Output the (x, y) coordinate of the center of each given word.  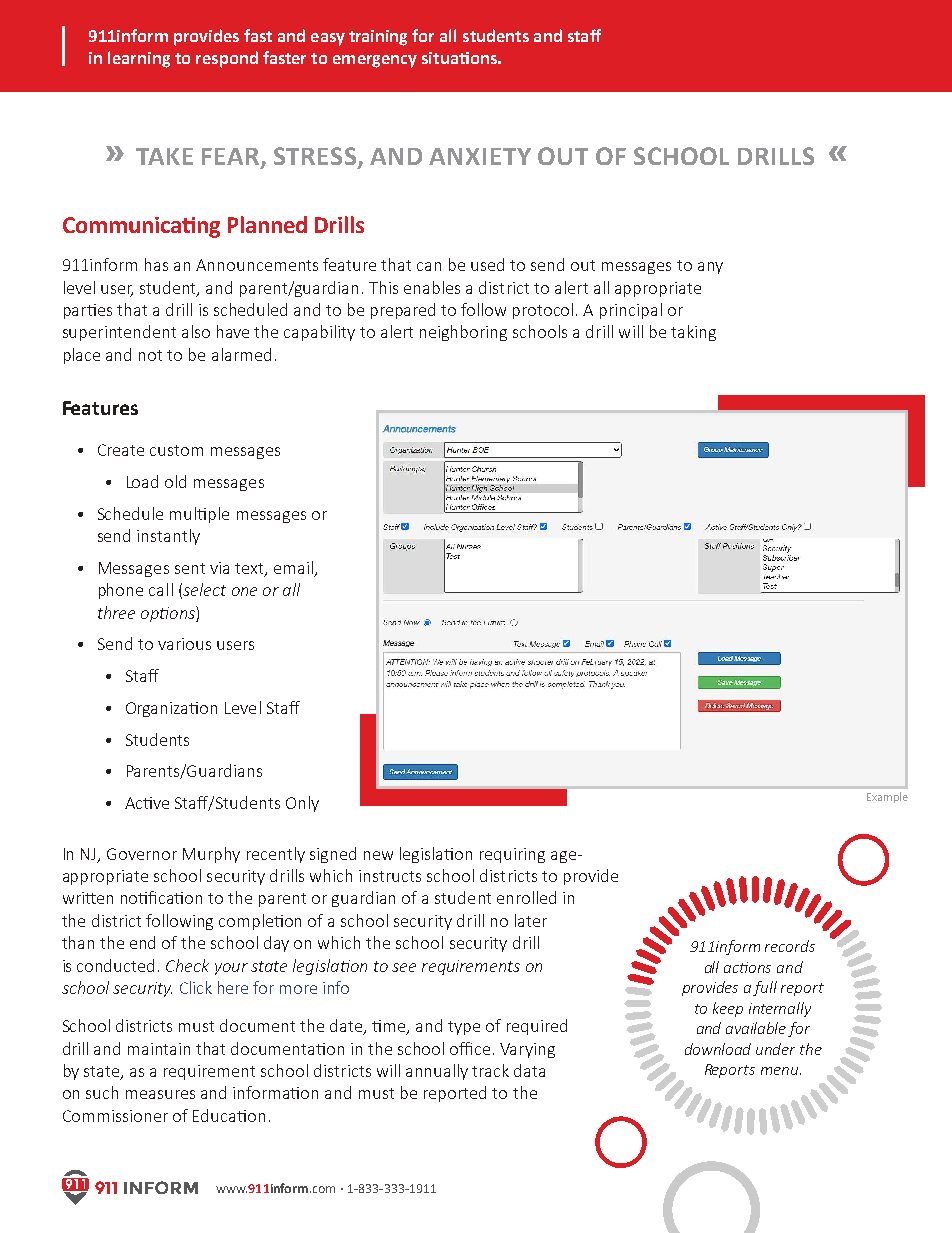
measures (160, 1094)
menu (779, 1071)
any (710, 268)
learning (139, 59)
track (490, 1070)
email (293, 567)
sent (190, 568)
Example (887, 797)
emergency (375, 61)
